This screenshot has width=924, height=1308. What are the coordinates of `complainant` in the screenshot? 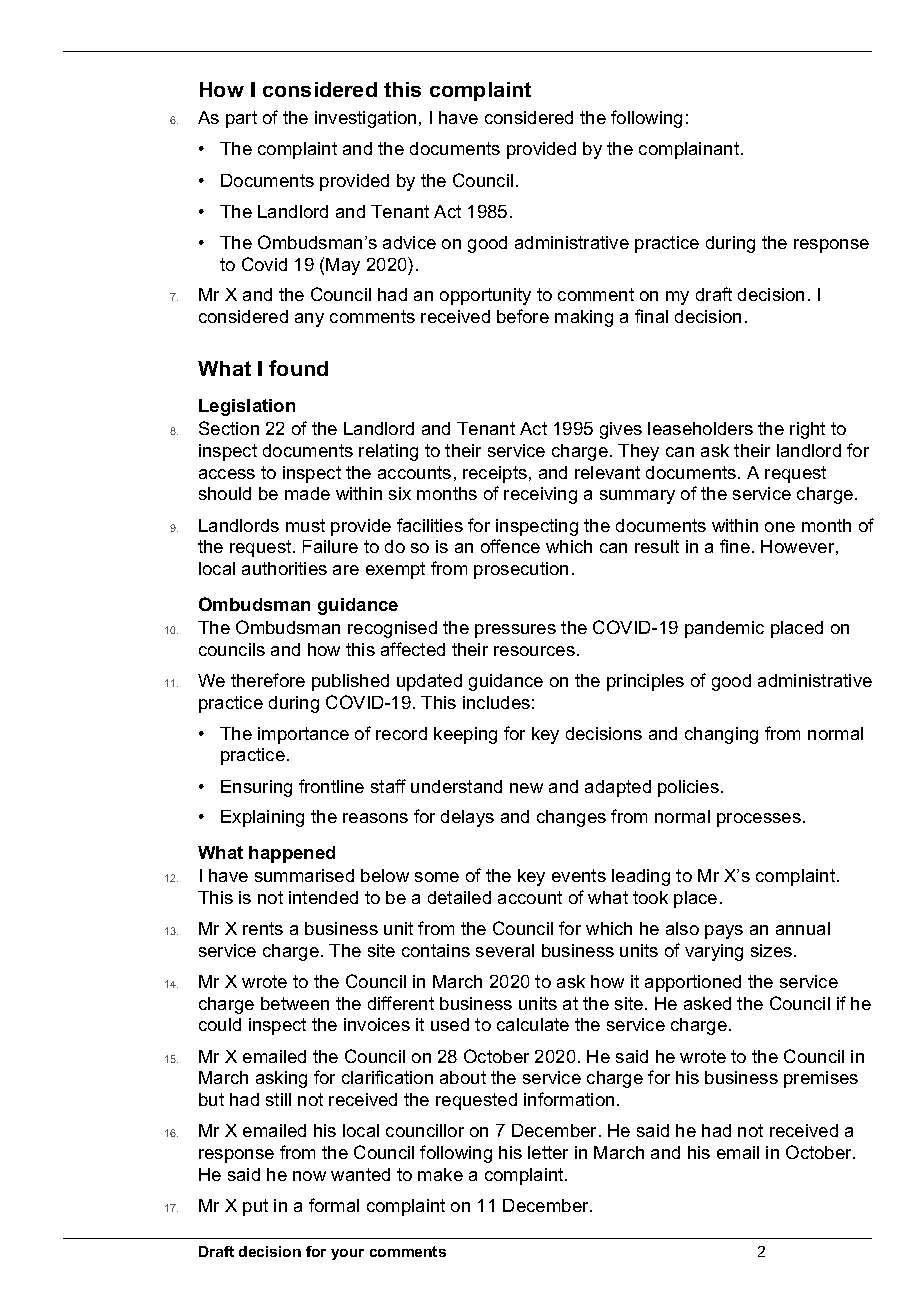 It's located at (690, 150).
